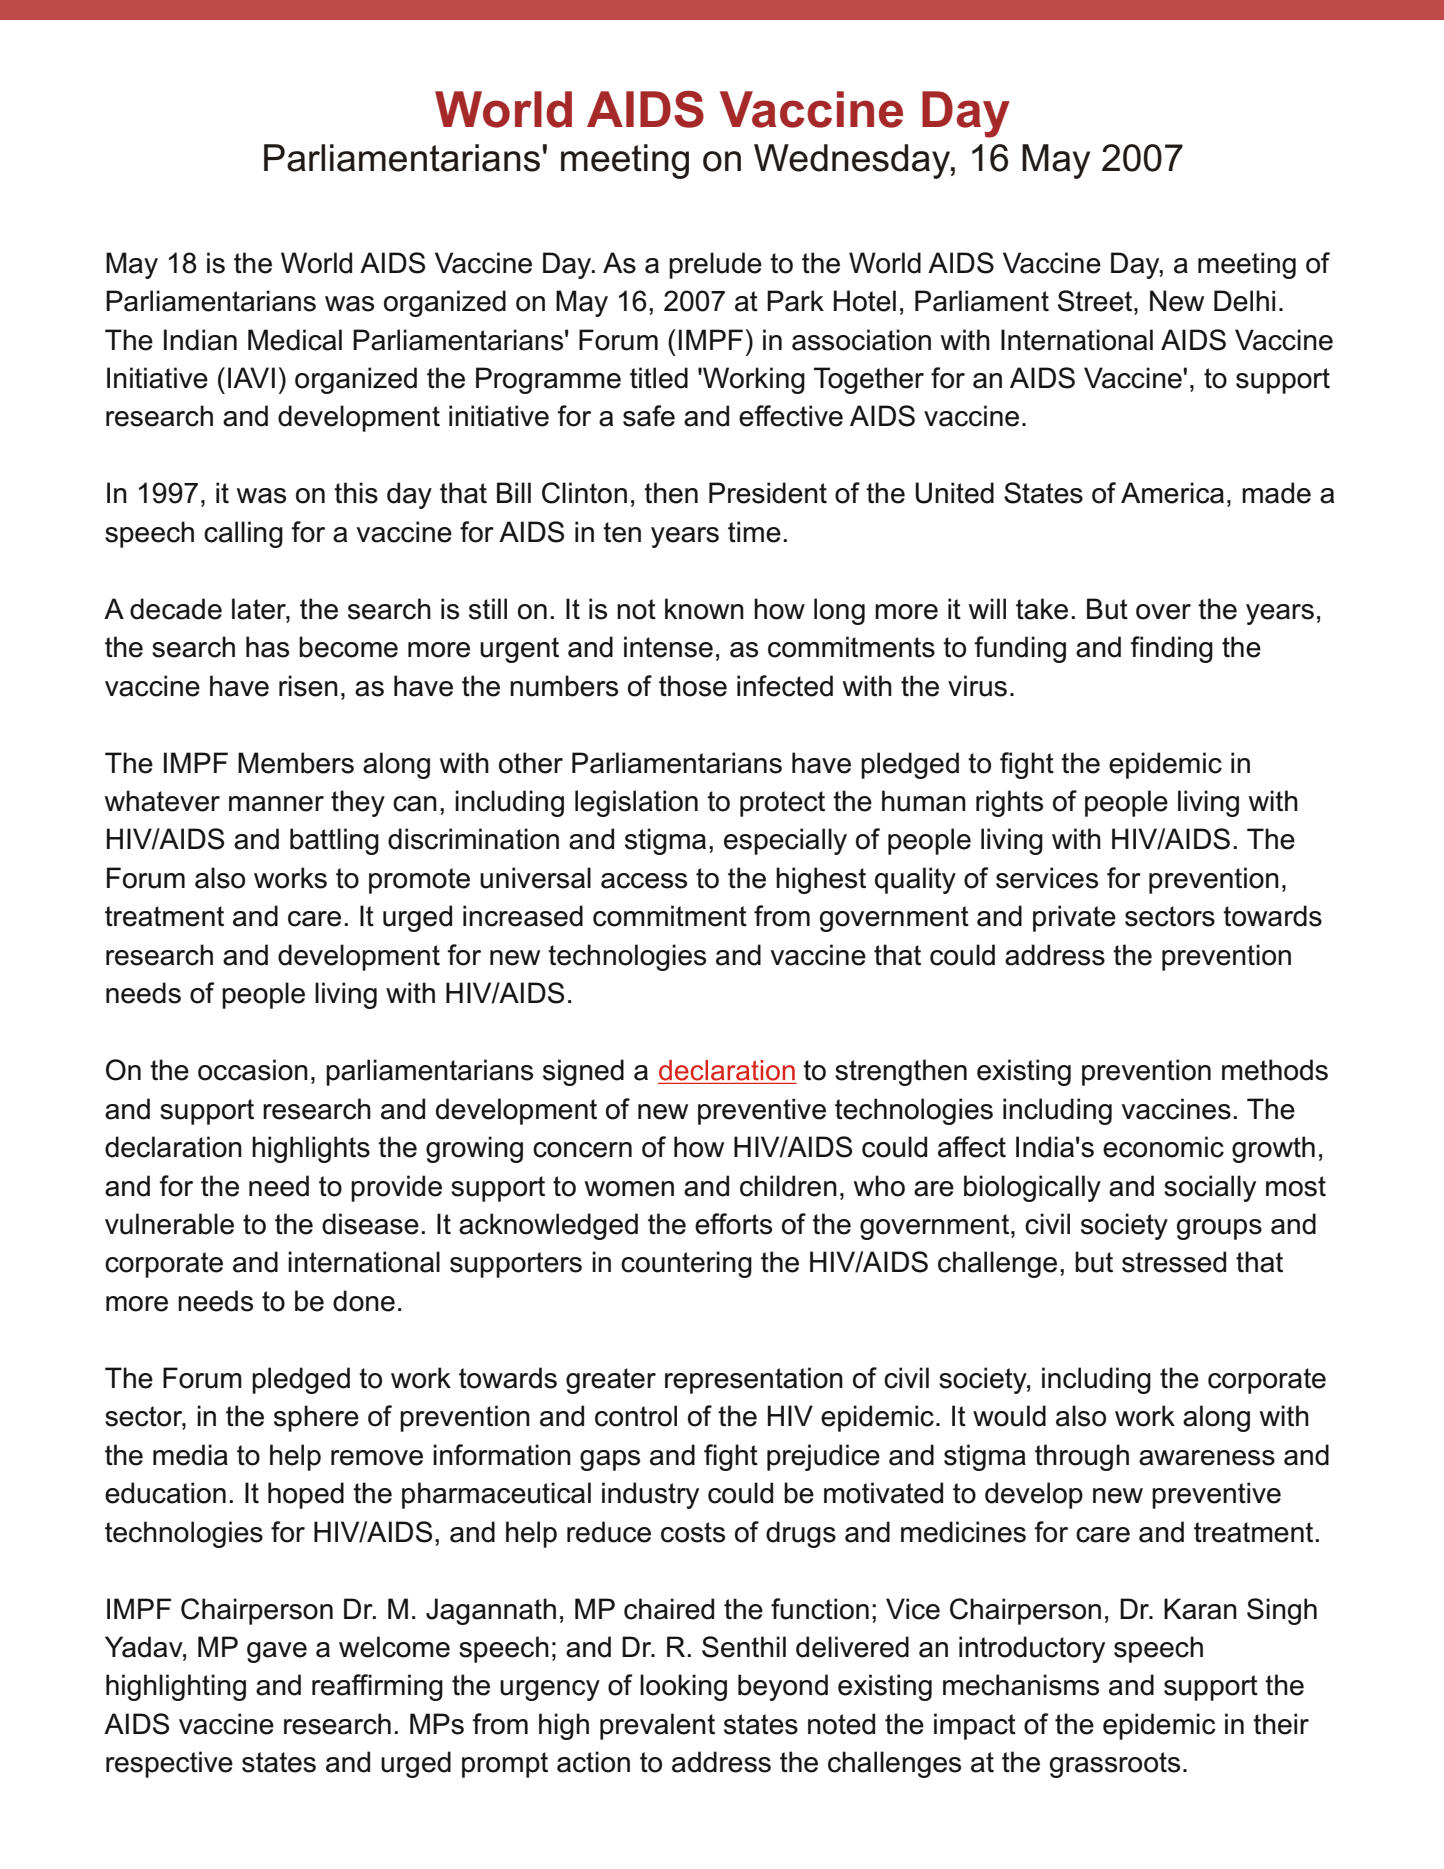 The width and height of the image is (1444, 1869). I want to click on occasion, so click(253, 1070).
